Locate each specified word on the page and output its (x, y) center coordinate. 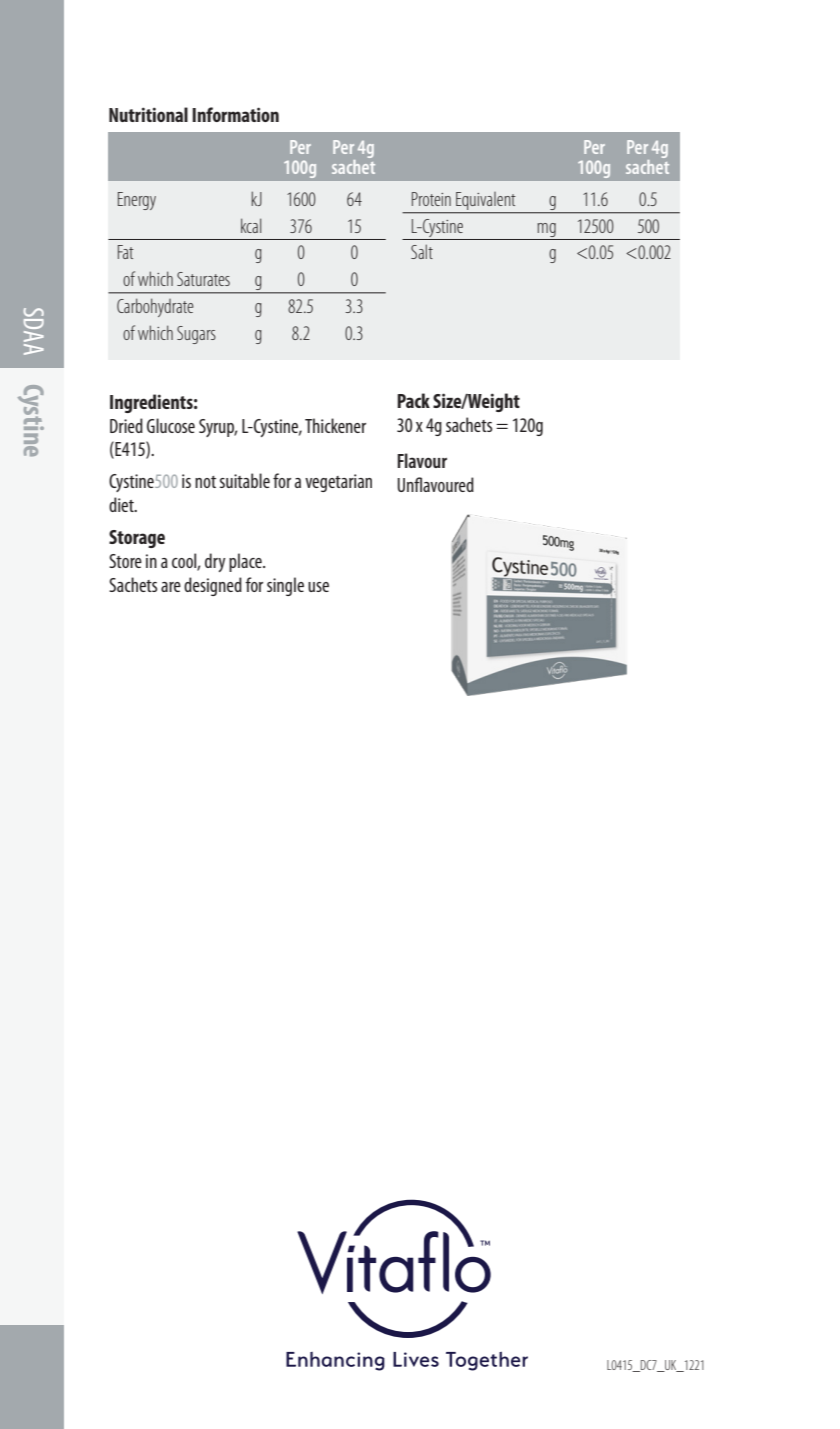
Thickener (335, 425)
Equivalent (486, 202)
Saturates (203, 279)
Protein (431, 199)
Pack (413, 400)
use (318, 587)
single (285, 586)
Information (235, 114)
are (171, 587)
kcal (251, 225)
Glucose (171, 425)
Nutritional (148, 114)
